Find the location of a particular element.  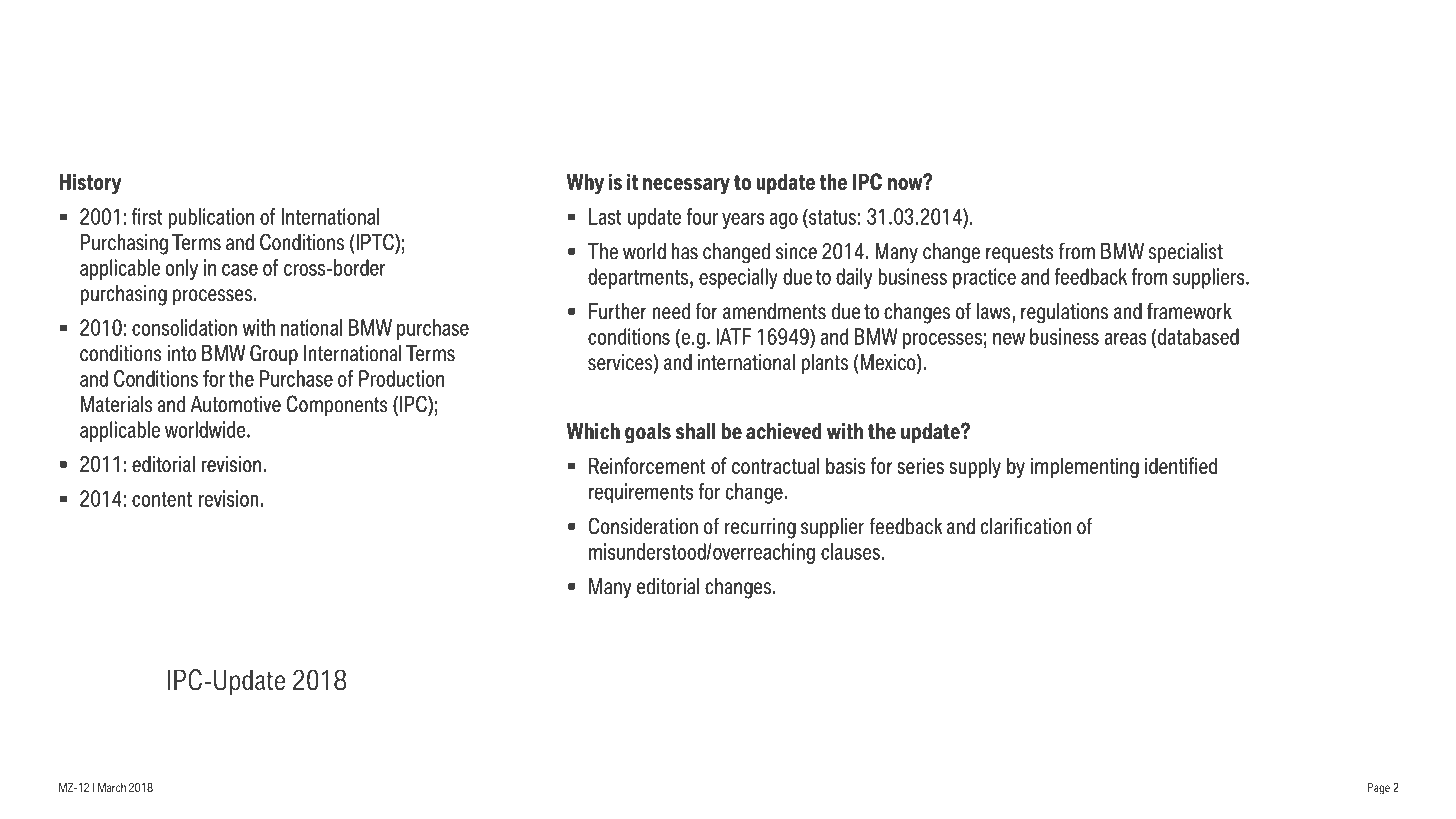

necessary is located at coordinates (686, 186).
